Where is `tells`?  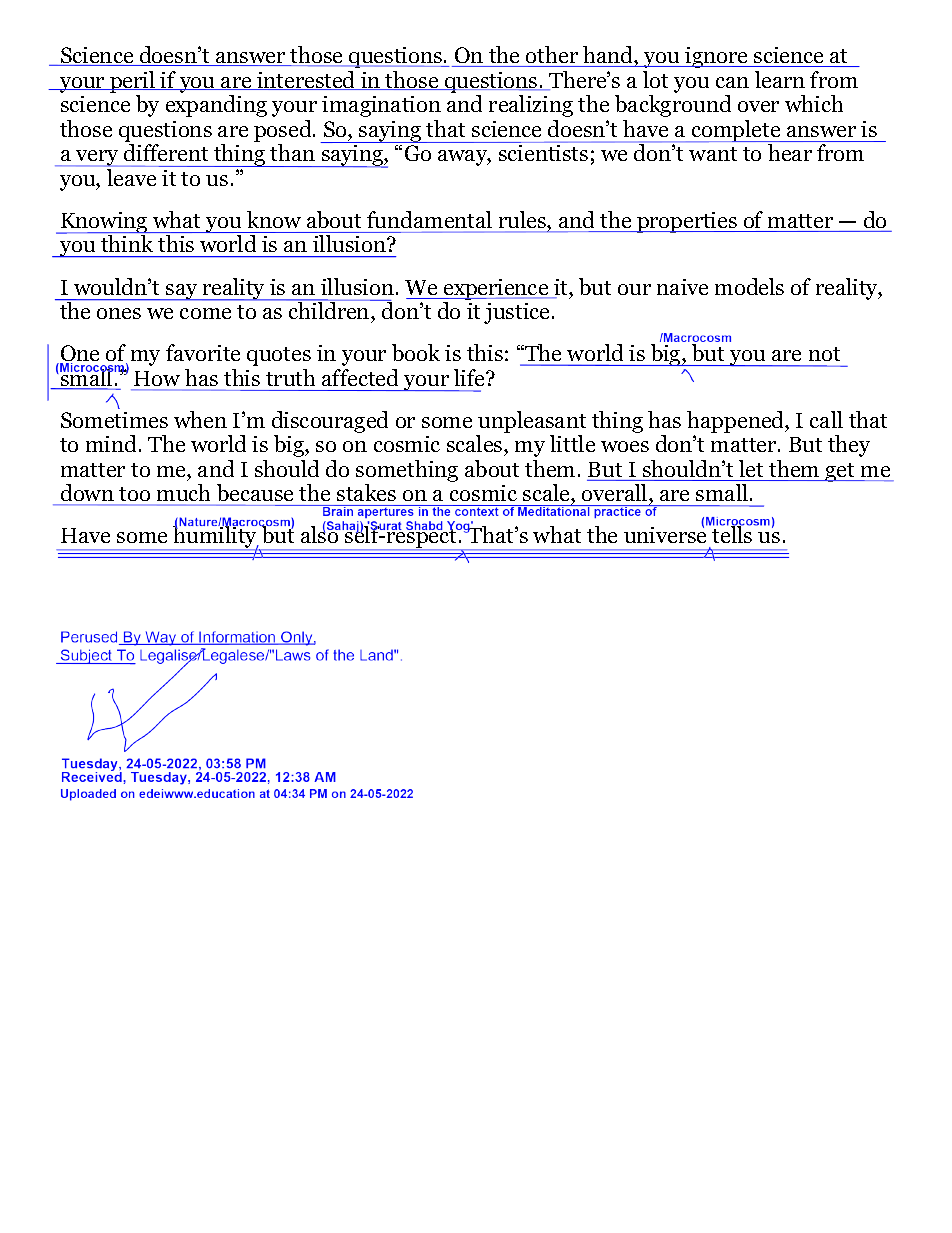
tells is located at coordinates (732, 533).
